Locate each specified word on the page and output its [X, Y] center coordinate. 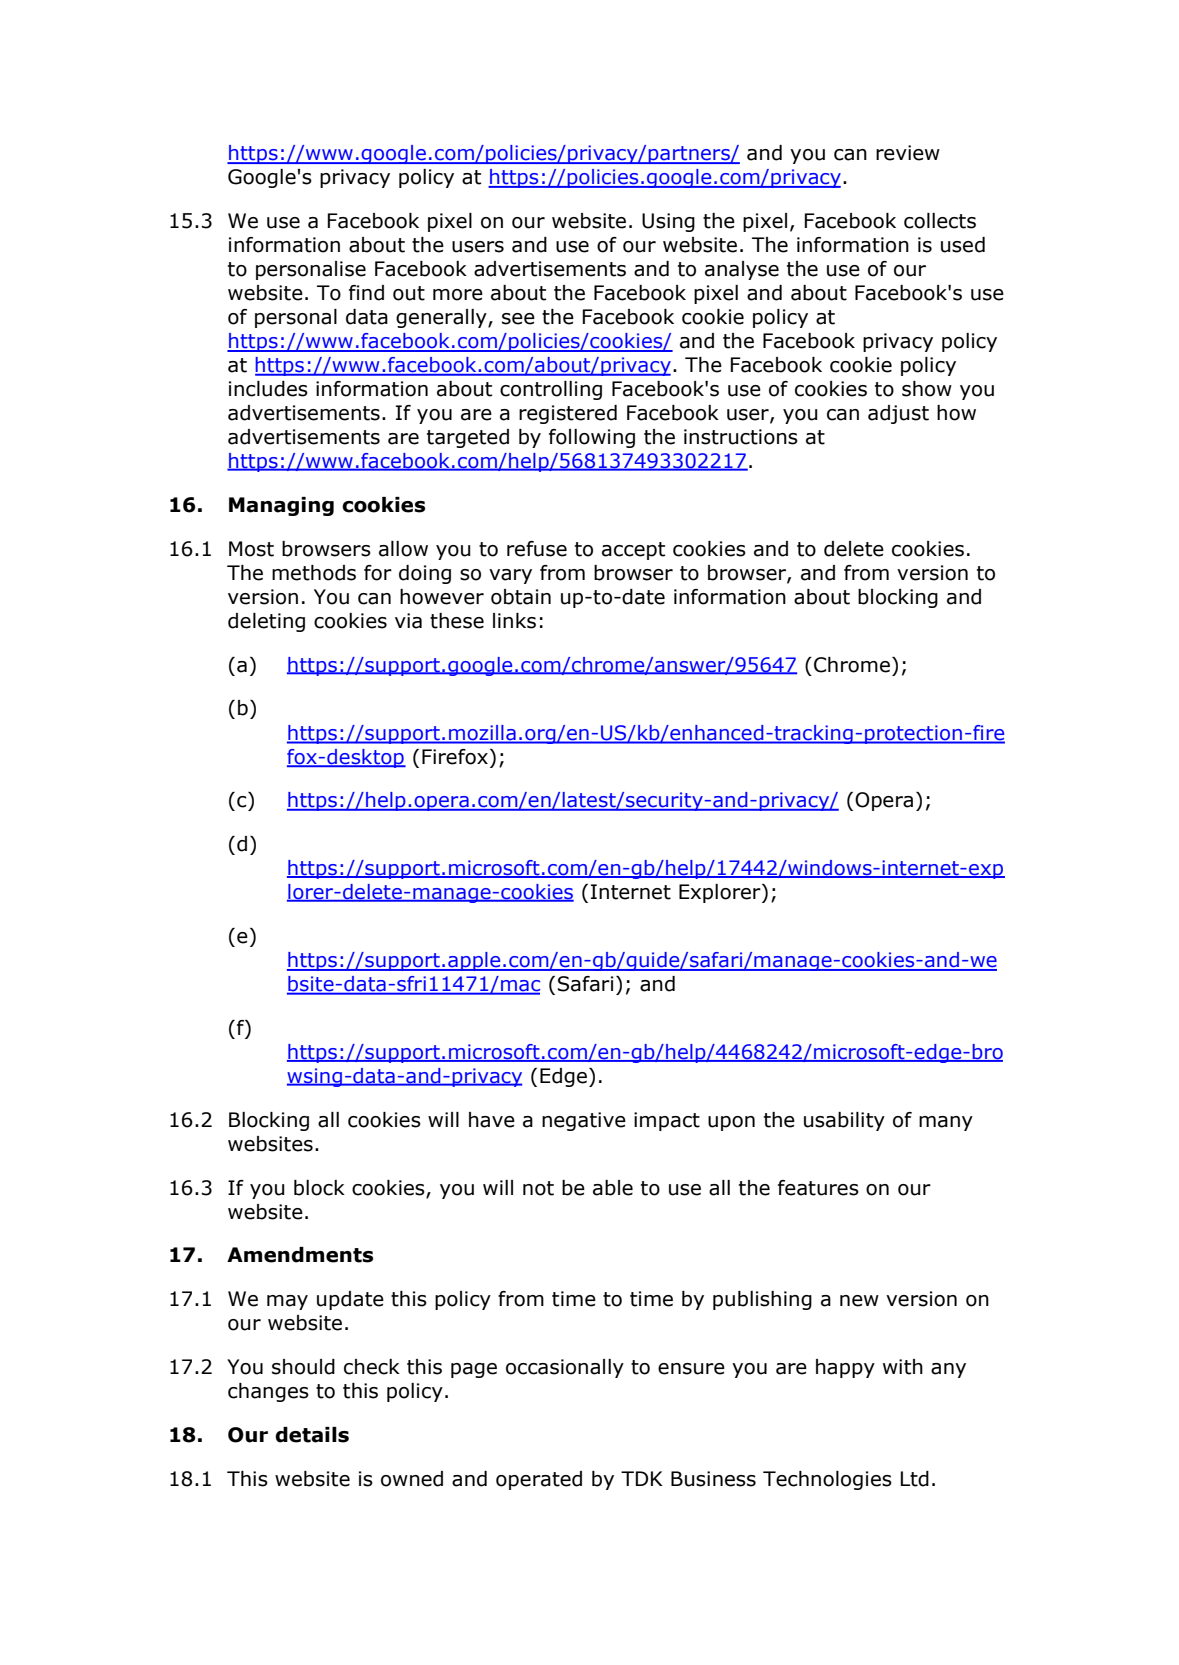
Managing [281, 506]
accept [633, 551]
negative [584, 1121]
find [366, 293]
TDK [642, 1478]
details [312, 1435]
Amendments [300, 1255]
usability [844, 1121]
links [514, 621]
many [946, 1123]
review [908, 153]
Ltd [915, 1479]
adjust [898, 414]
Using [668, 222]
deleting [266, 622]
